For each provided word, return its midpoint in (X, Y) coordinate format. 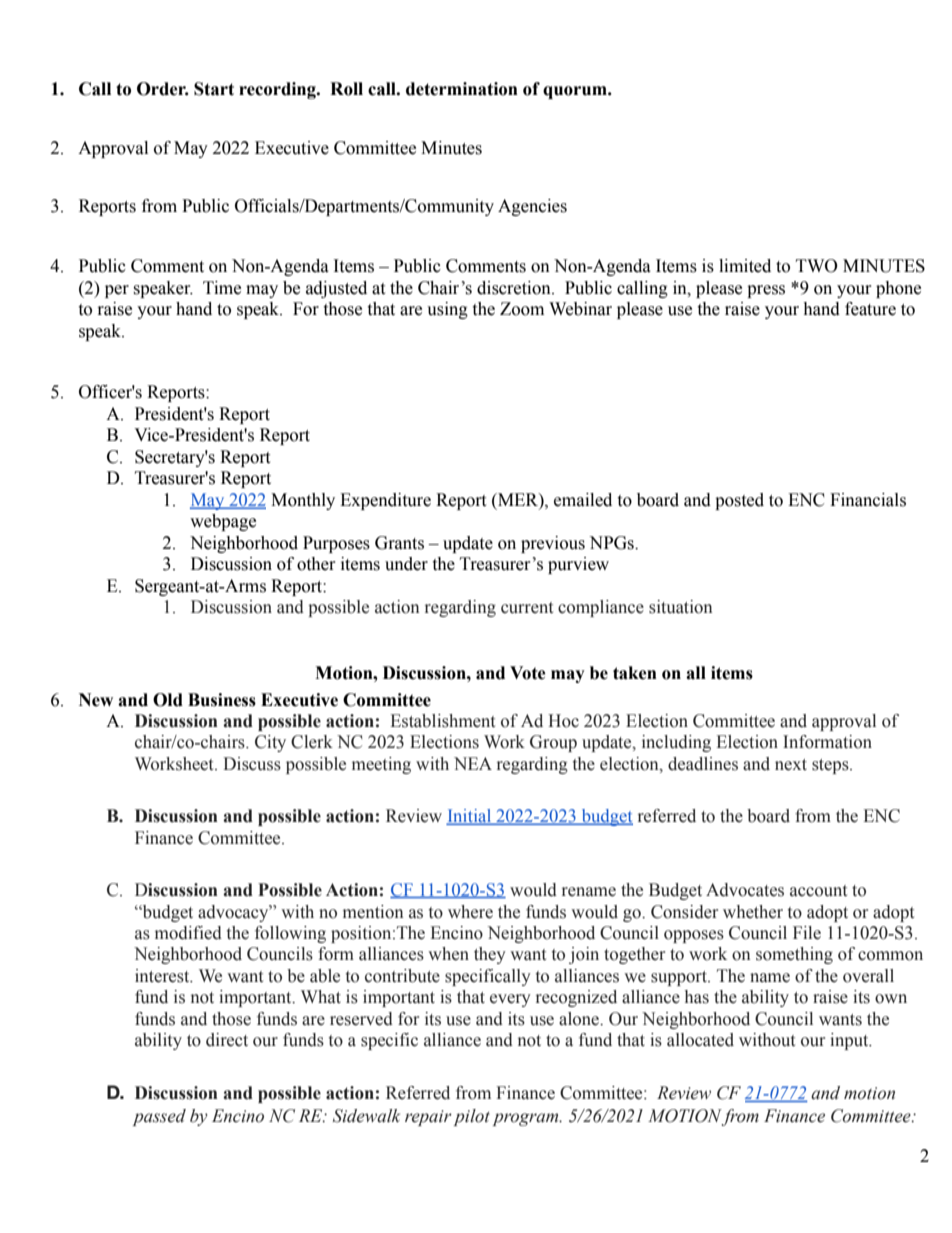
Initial (470, 817)
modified (188, 933)
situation (681, 607)
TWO (817, 266)
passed (159, 1117)
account (818, 891)
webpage (223, 522)
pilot (472, 1117)
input (850, 1041)
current (527, 608)
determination (462, 89)
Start (214, 89)
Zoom (522, 309)
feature (870, 309)
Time (222, 288)
